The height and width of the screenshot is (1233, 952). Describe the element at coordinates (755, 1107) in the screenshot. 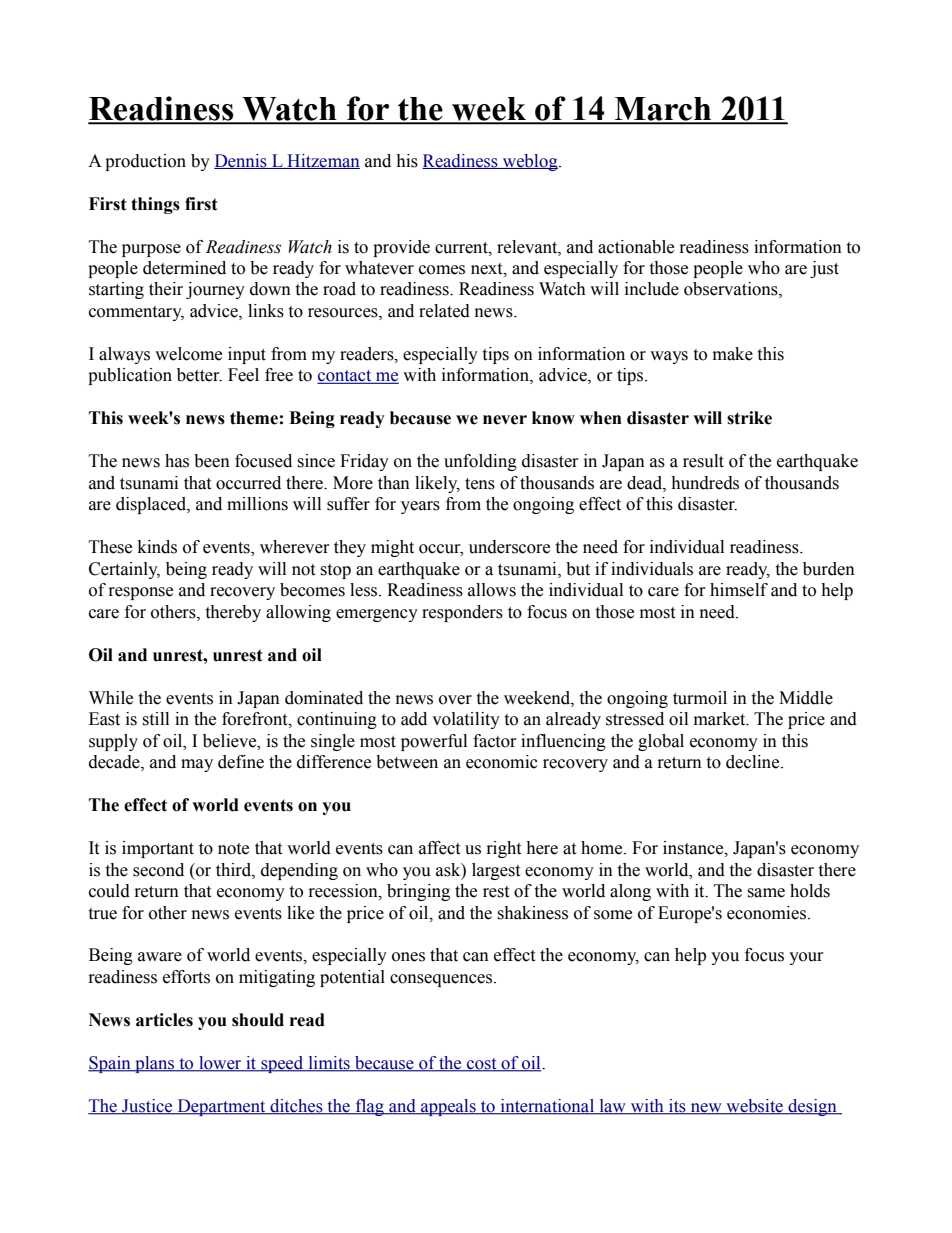

I see `website` at that location.
